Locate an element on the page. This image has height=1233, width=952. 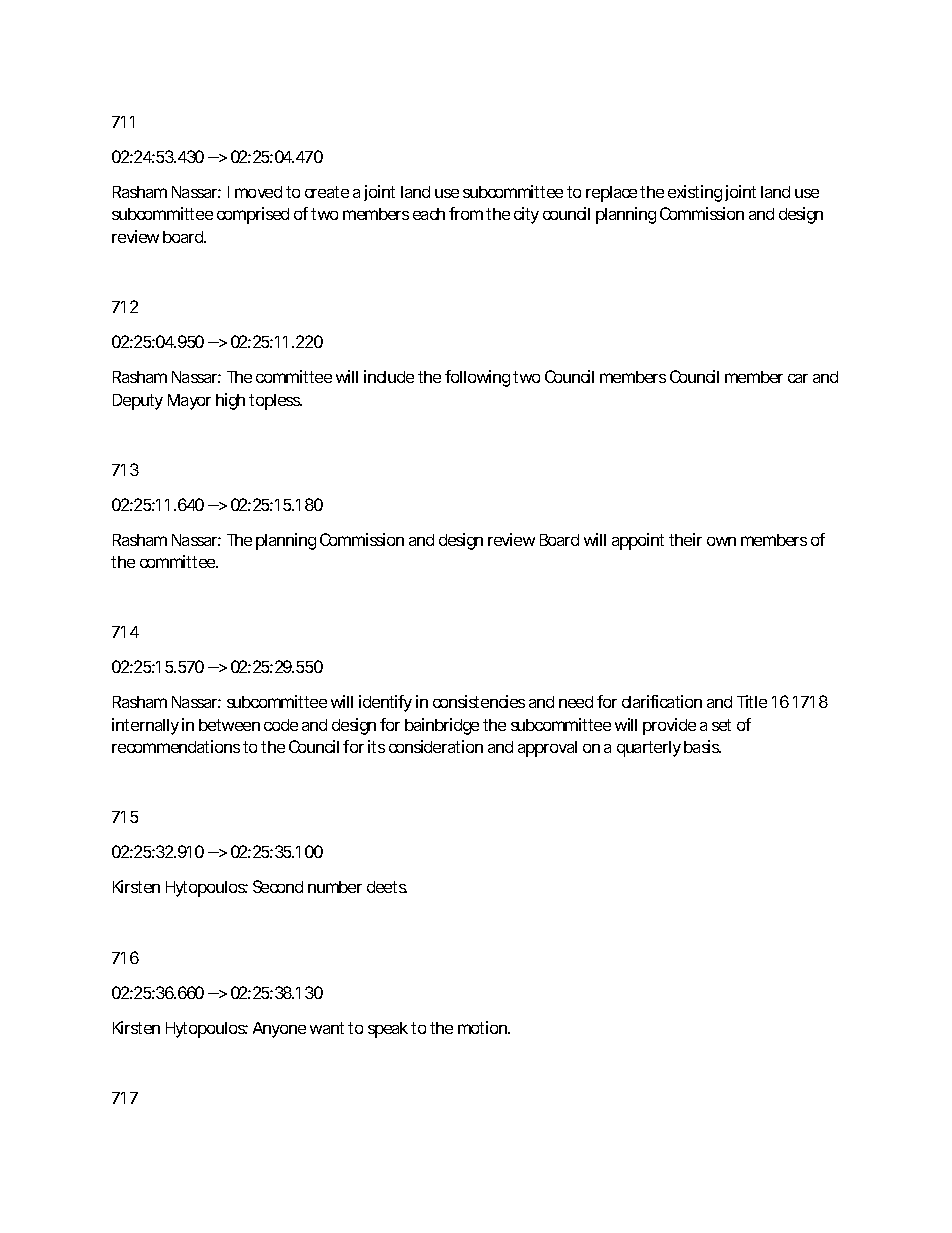
comprised is located at coordinates (253, 215).
